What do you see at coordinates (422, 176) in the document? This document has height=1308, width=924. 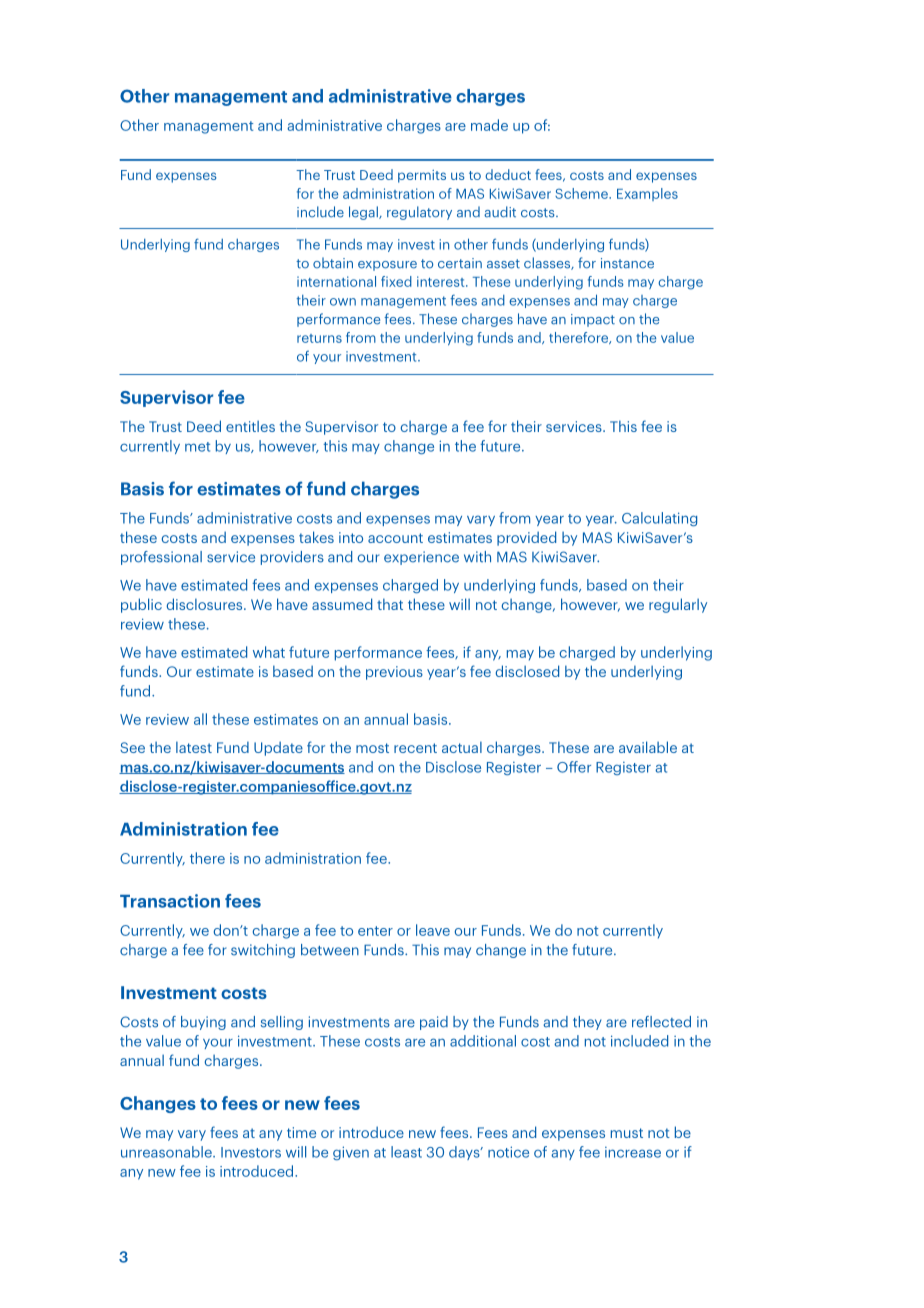 I see `permits` at bounding box center [422, 176].
